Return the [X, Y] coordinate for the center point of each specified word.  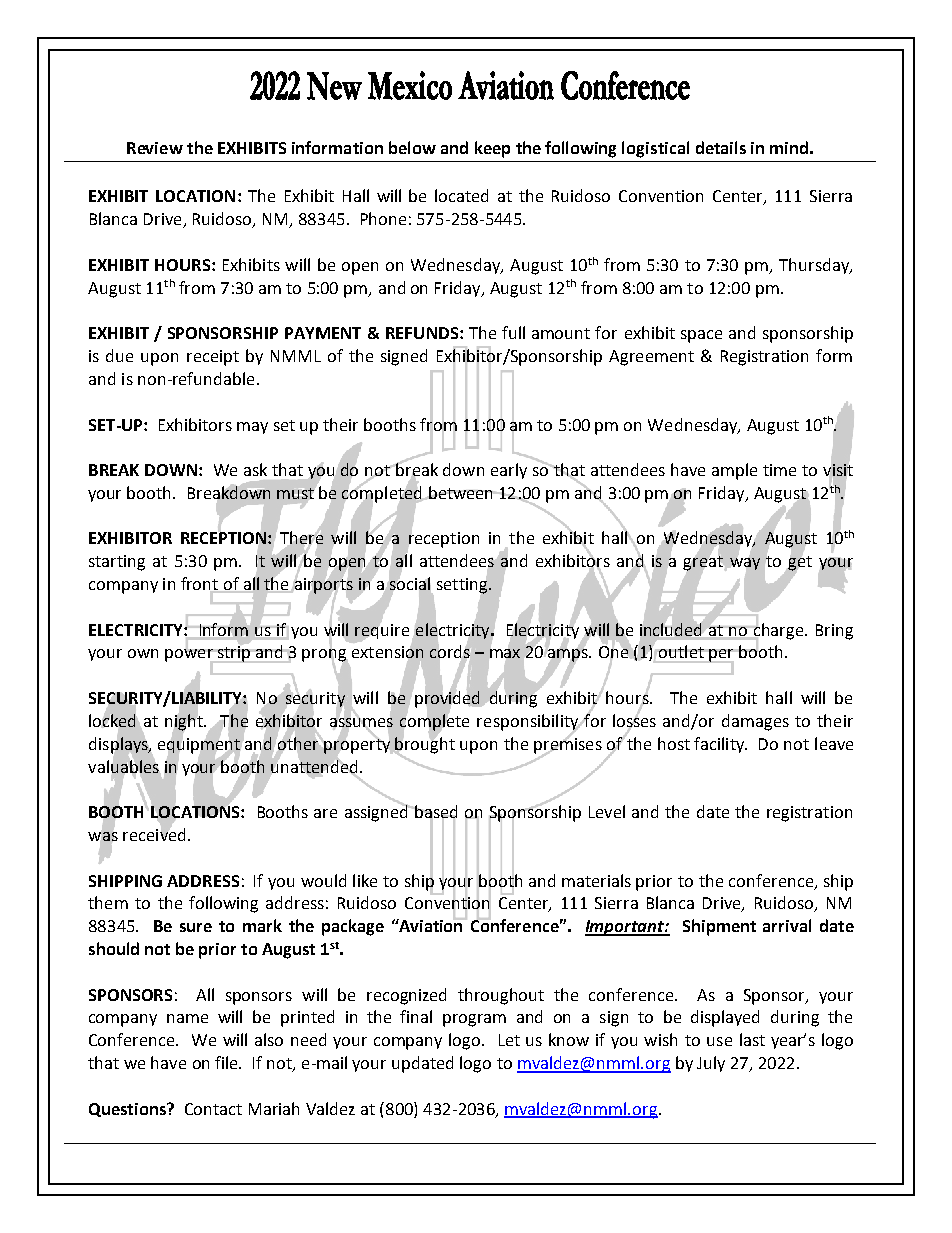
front [201, 585]
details [721, 147]
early [509, 471]
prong [325, 655]
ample [734, 471]
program [474, 1020]
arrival [787, 925]
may [252, 428]
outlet [681, 651]
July [711, 1064]
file [227, 1062]
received [154, 833]
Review [155, 148]
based [435, 813]
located [461, 195]
